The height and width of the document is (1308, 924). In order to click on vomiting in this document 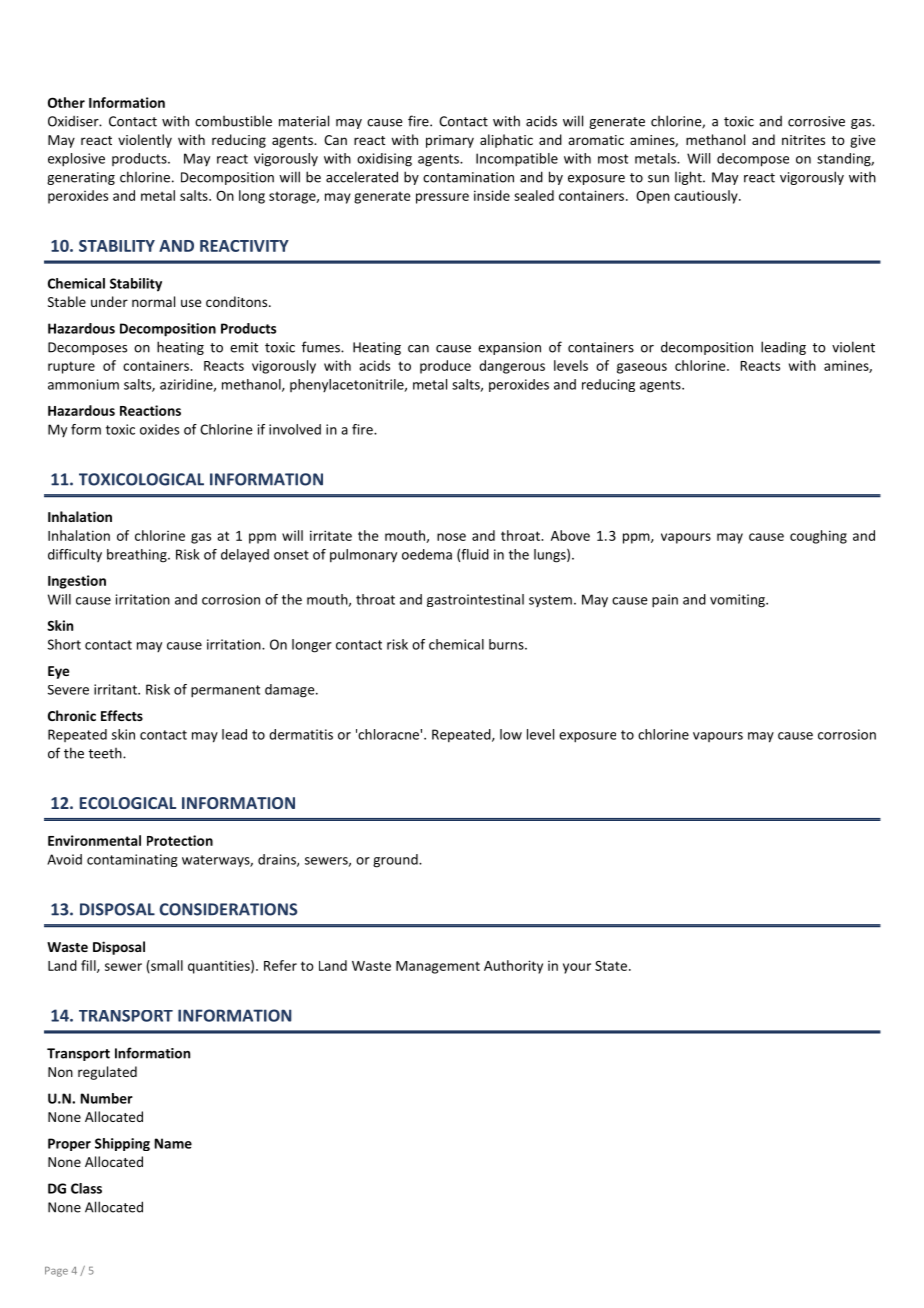, I will do `click(738, 601)`.
